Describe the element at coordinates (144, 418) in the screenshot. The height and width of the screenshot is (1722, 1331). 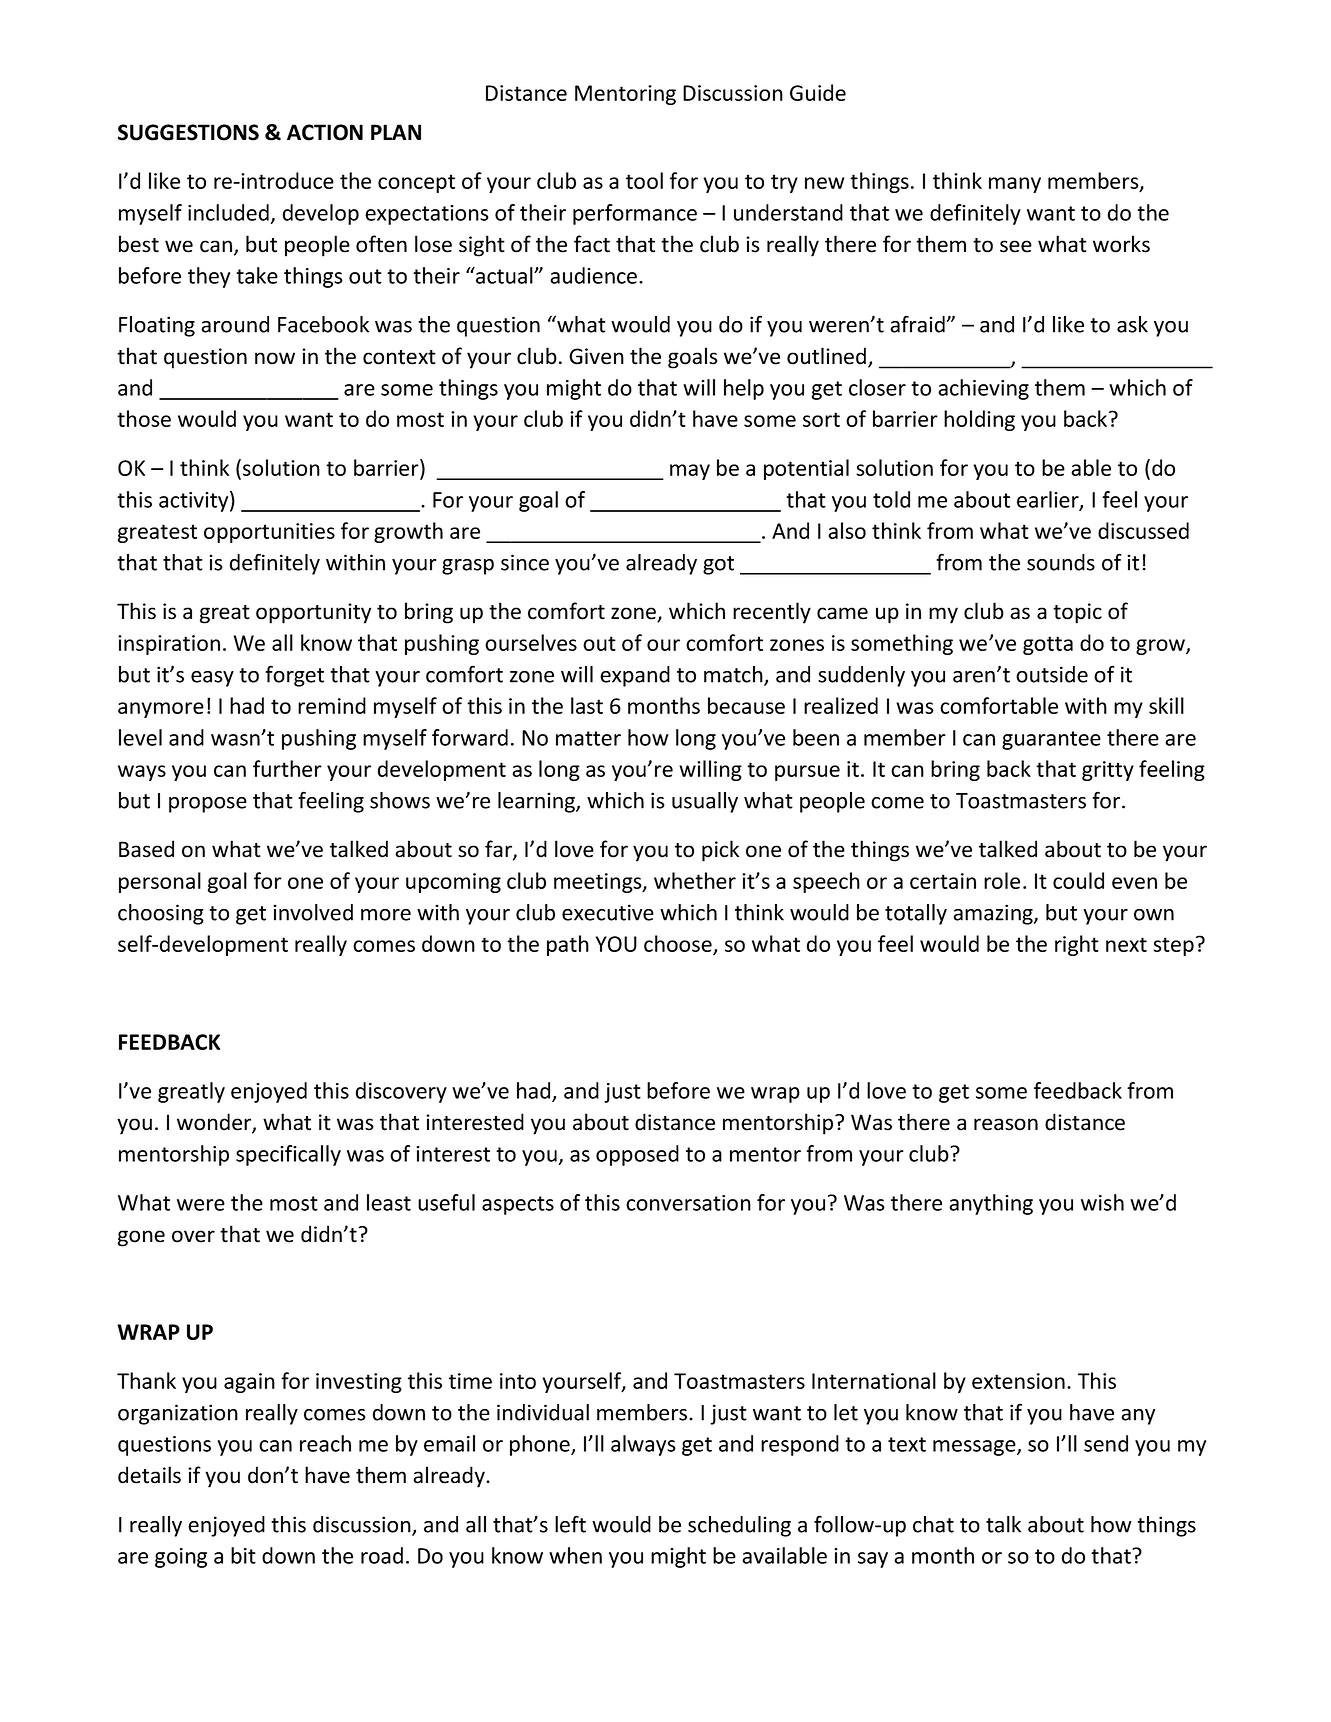
I see `those` at that location.
